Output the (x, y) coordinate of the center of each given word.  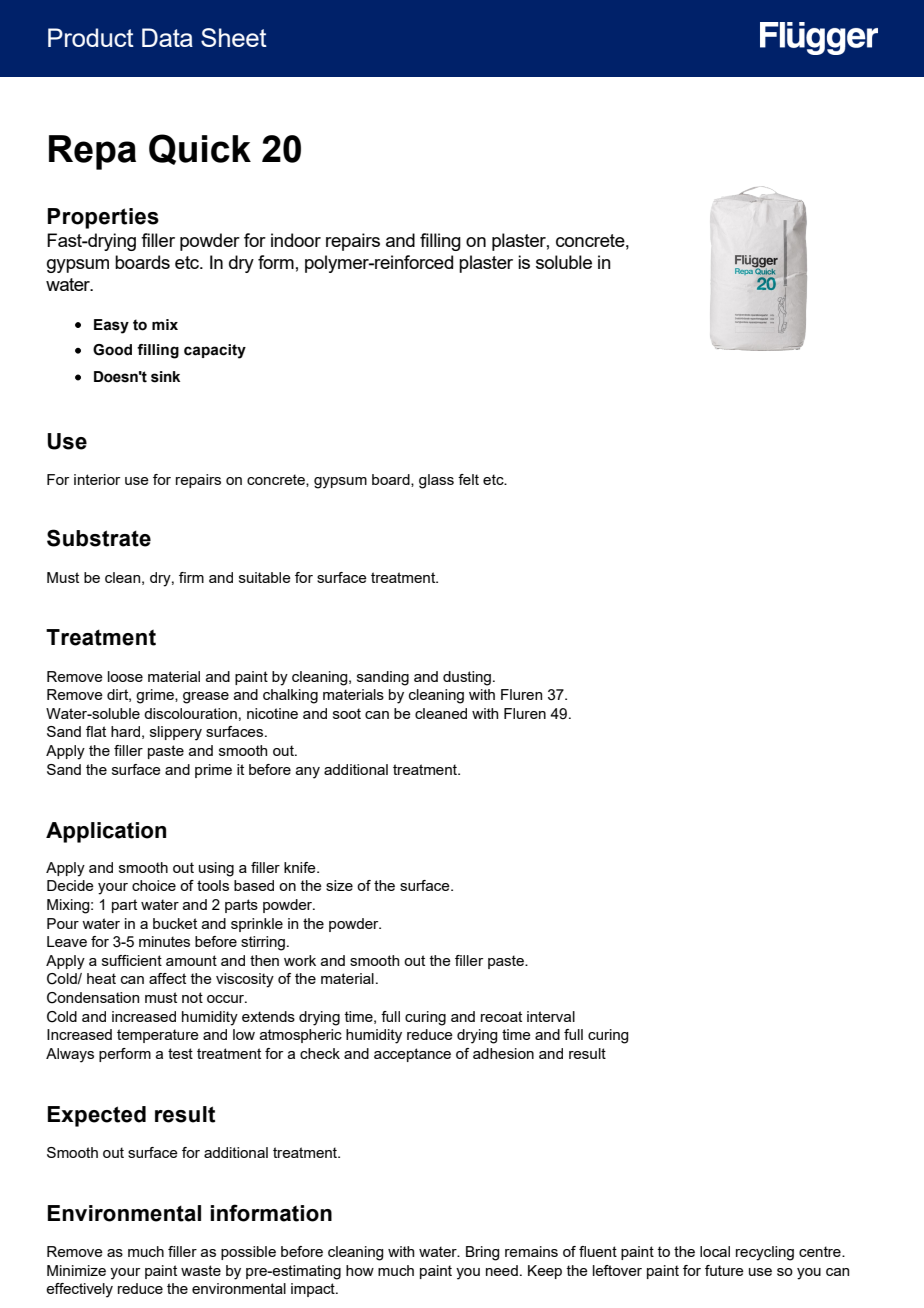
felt (468, 479)
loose (125, 676)
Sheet (234, 37)
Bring (483, 1253)
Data (167, 37)
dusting (467, 678)
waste (201, 1270)
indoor (296, 240)
